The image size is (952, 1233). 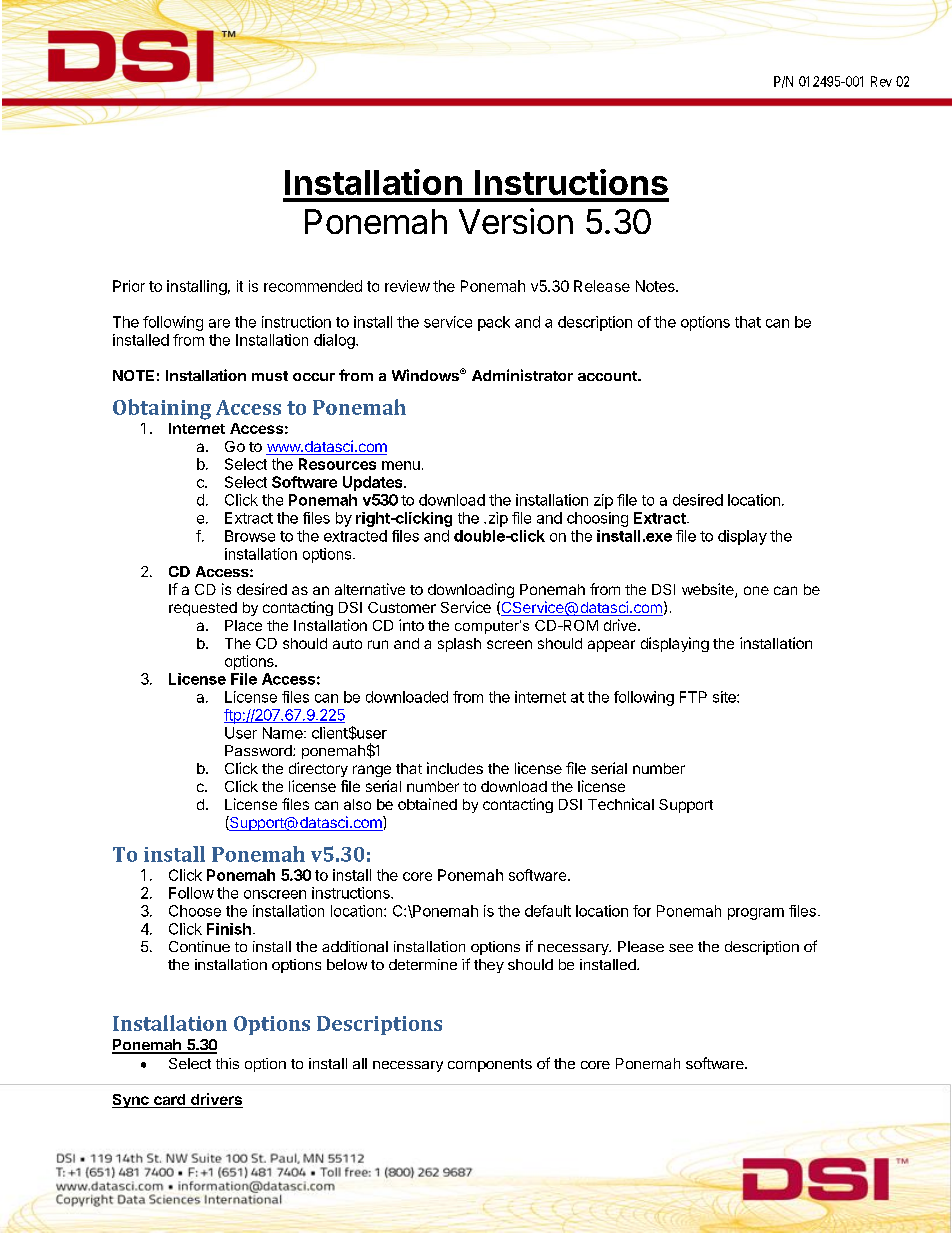 I want to click on choosing, so click(x=597, y=519).
